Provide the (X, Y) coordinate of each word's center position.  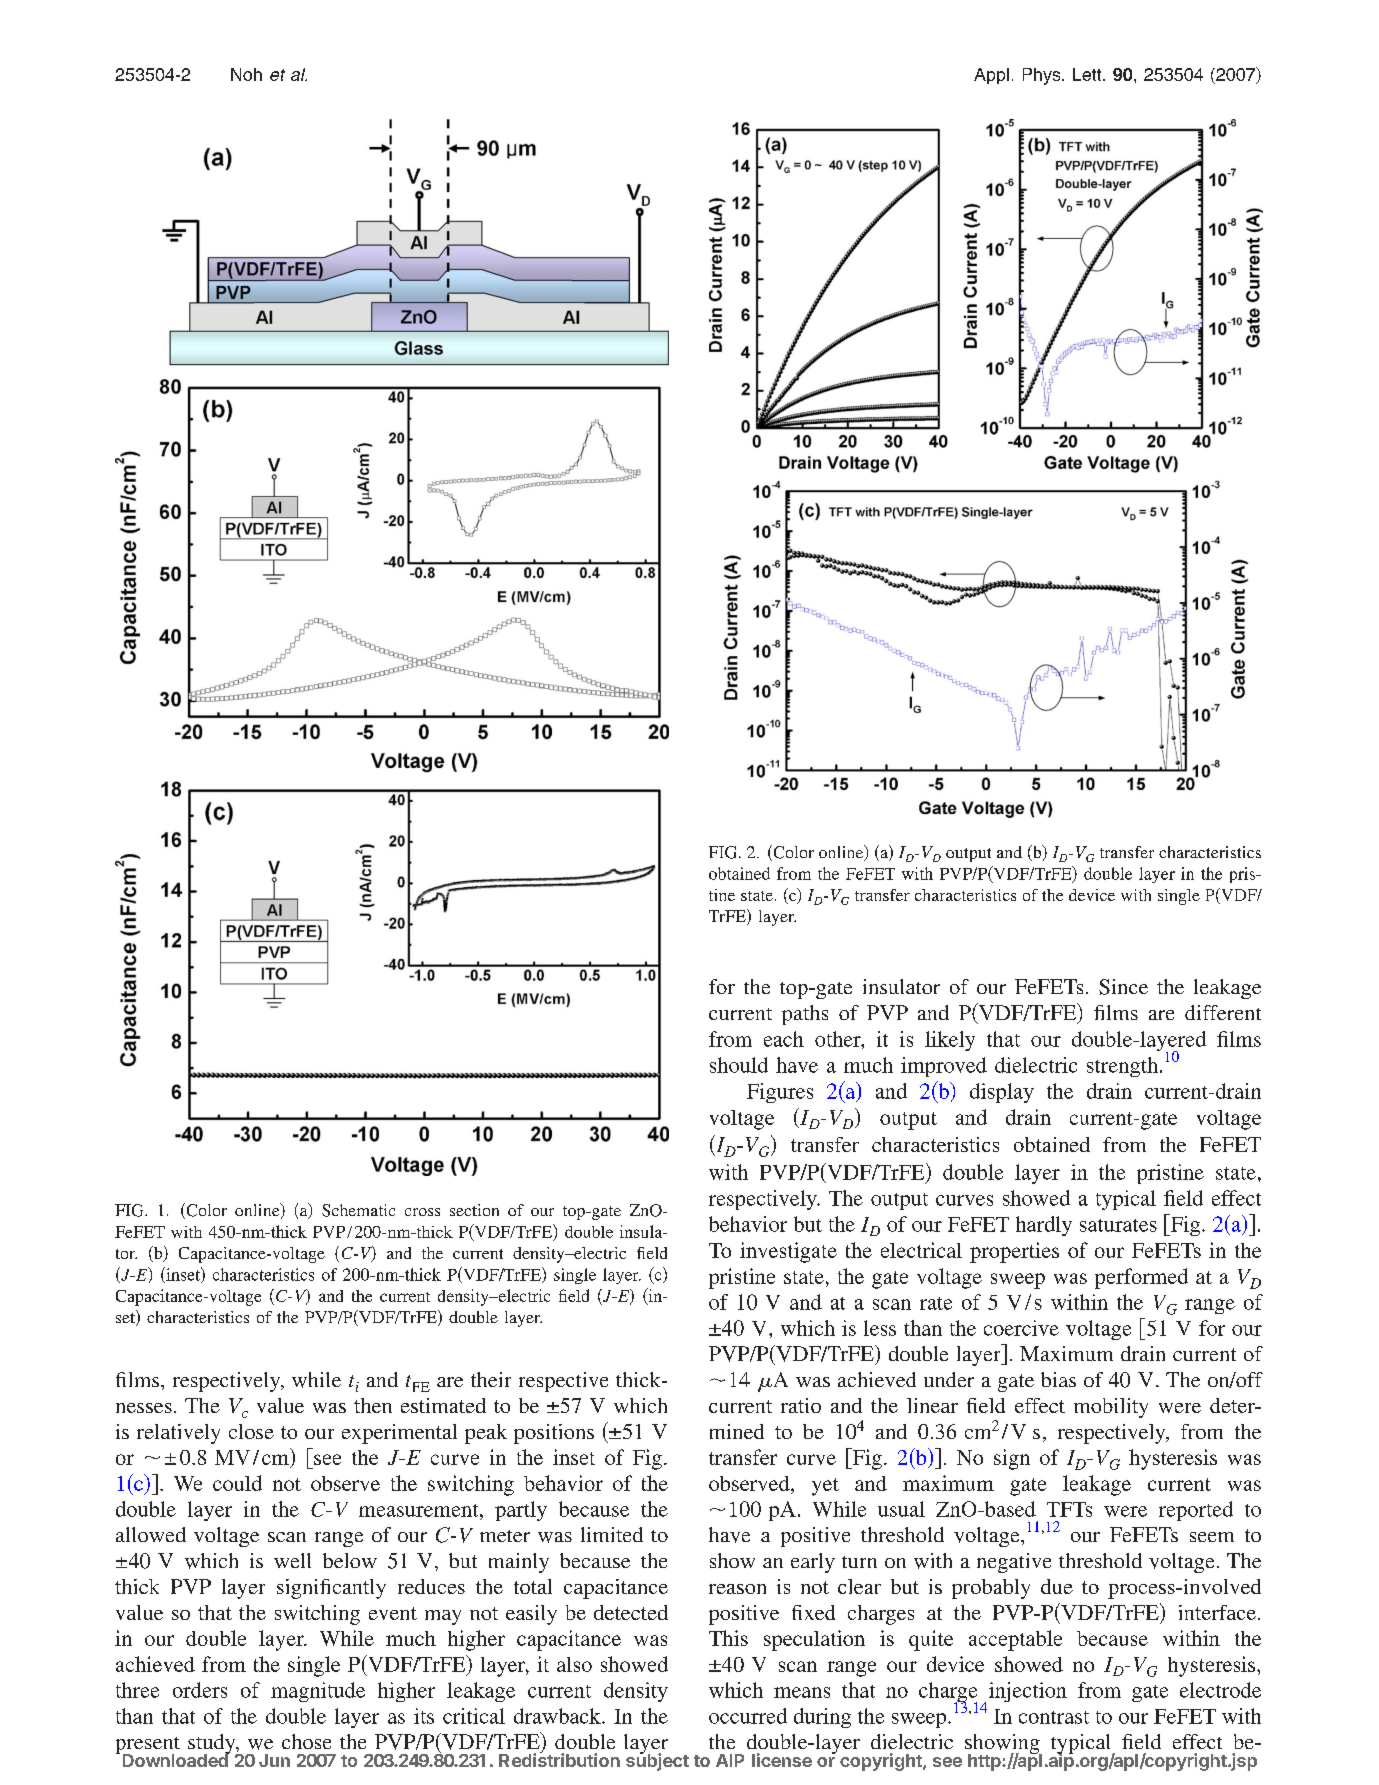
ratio (801, 1405)
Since (1123, 987)
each (784, 1039)
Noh (246, 74)
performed (1141, 1278)
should (739, 1065)
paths (805, 1015)
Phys (1043, 76)
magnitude (318, 1692)
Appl (991, 76)
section (474, 1210)
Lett (1088, 74)
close (251, 1431)
